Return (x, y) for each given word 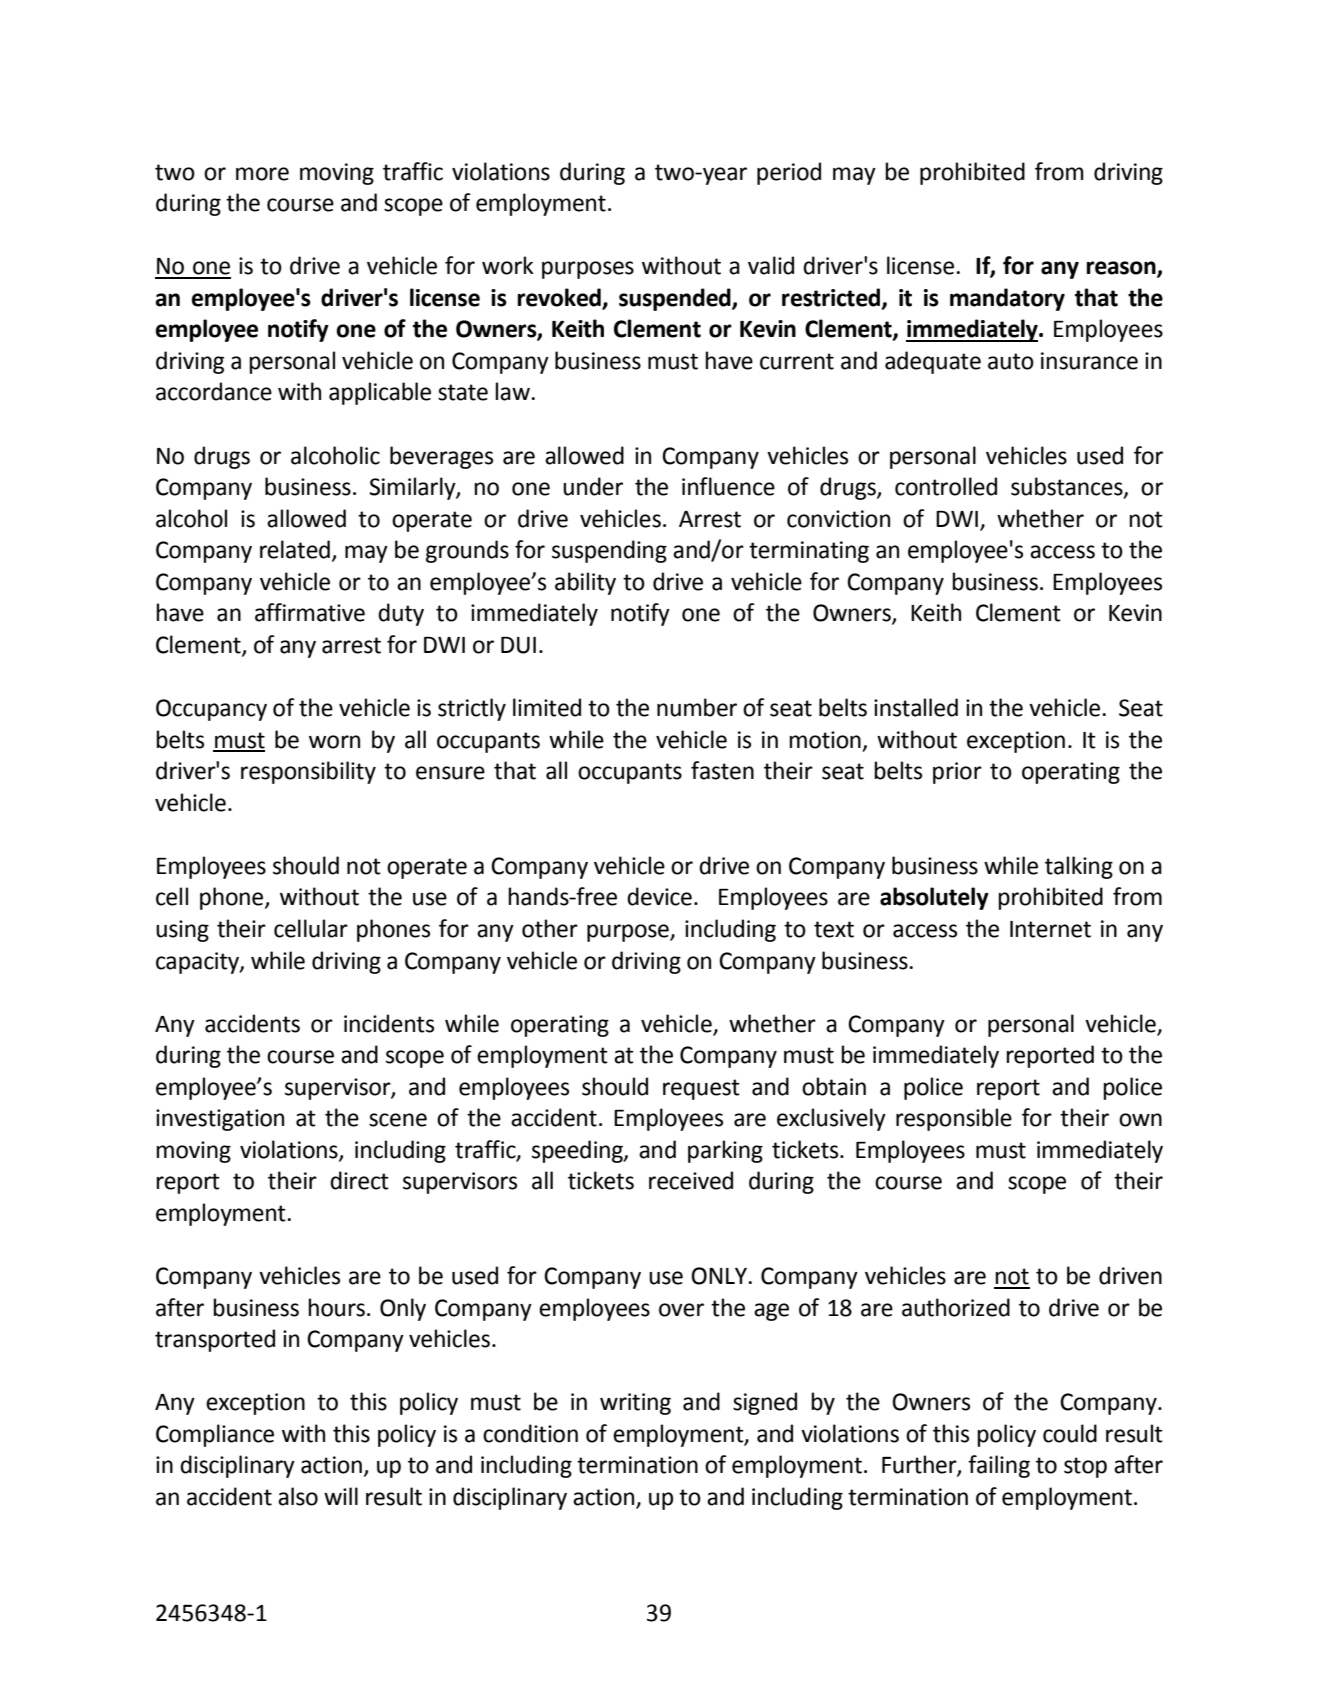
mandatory (1007, 299)
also (298, 1496)
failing (999, 1466)
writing (635, 1404)
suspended (676, 299)
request (701, 1089)
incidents (389, 1023)
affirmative (310, 612)
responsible (954, 1119)
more (262, 174)
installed (916, 707)
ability (585, 583)
